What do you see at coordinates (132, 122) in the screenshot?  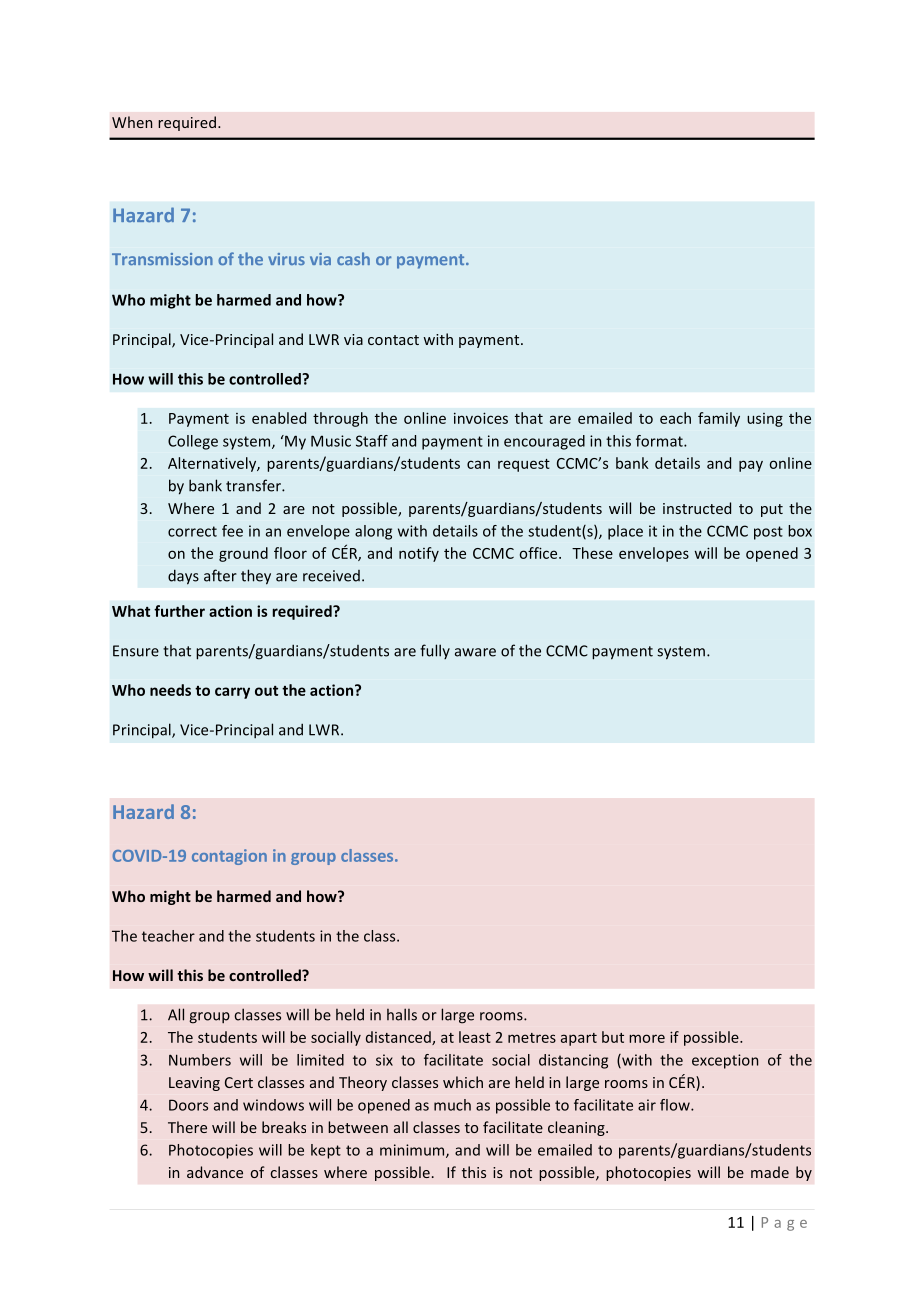 I see `When` at bounding box center [132, 122].
